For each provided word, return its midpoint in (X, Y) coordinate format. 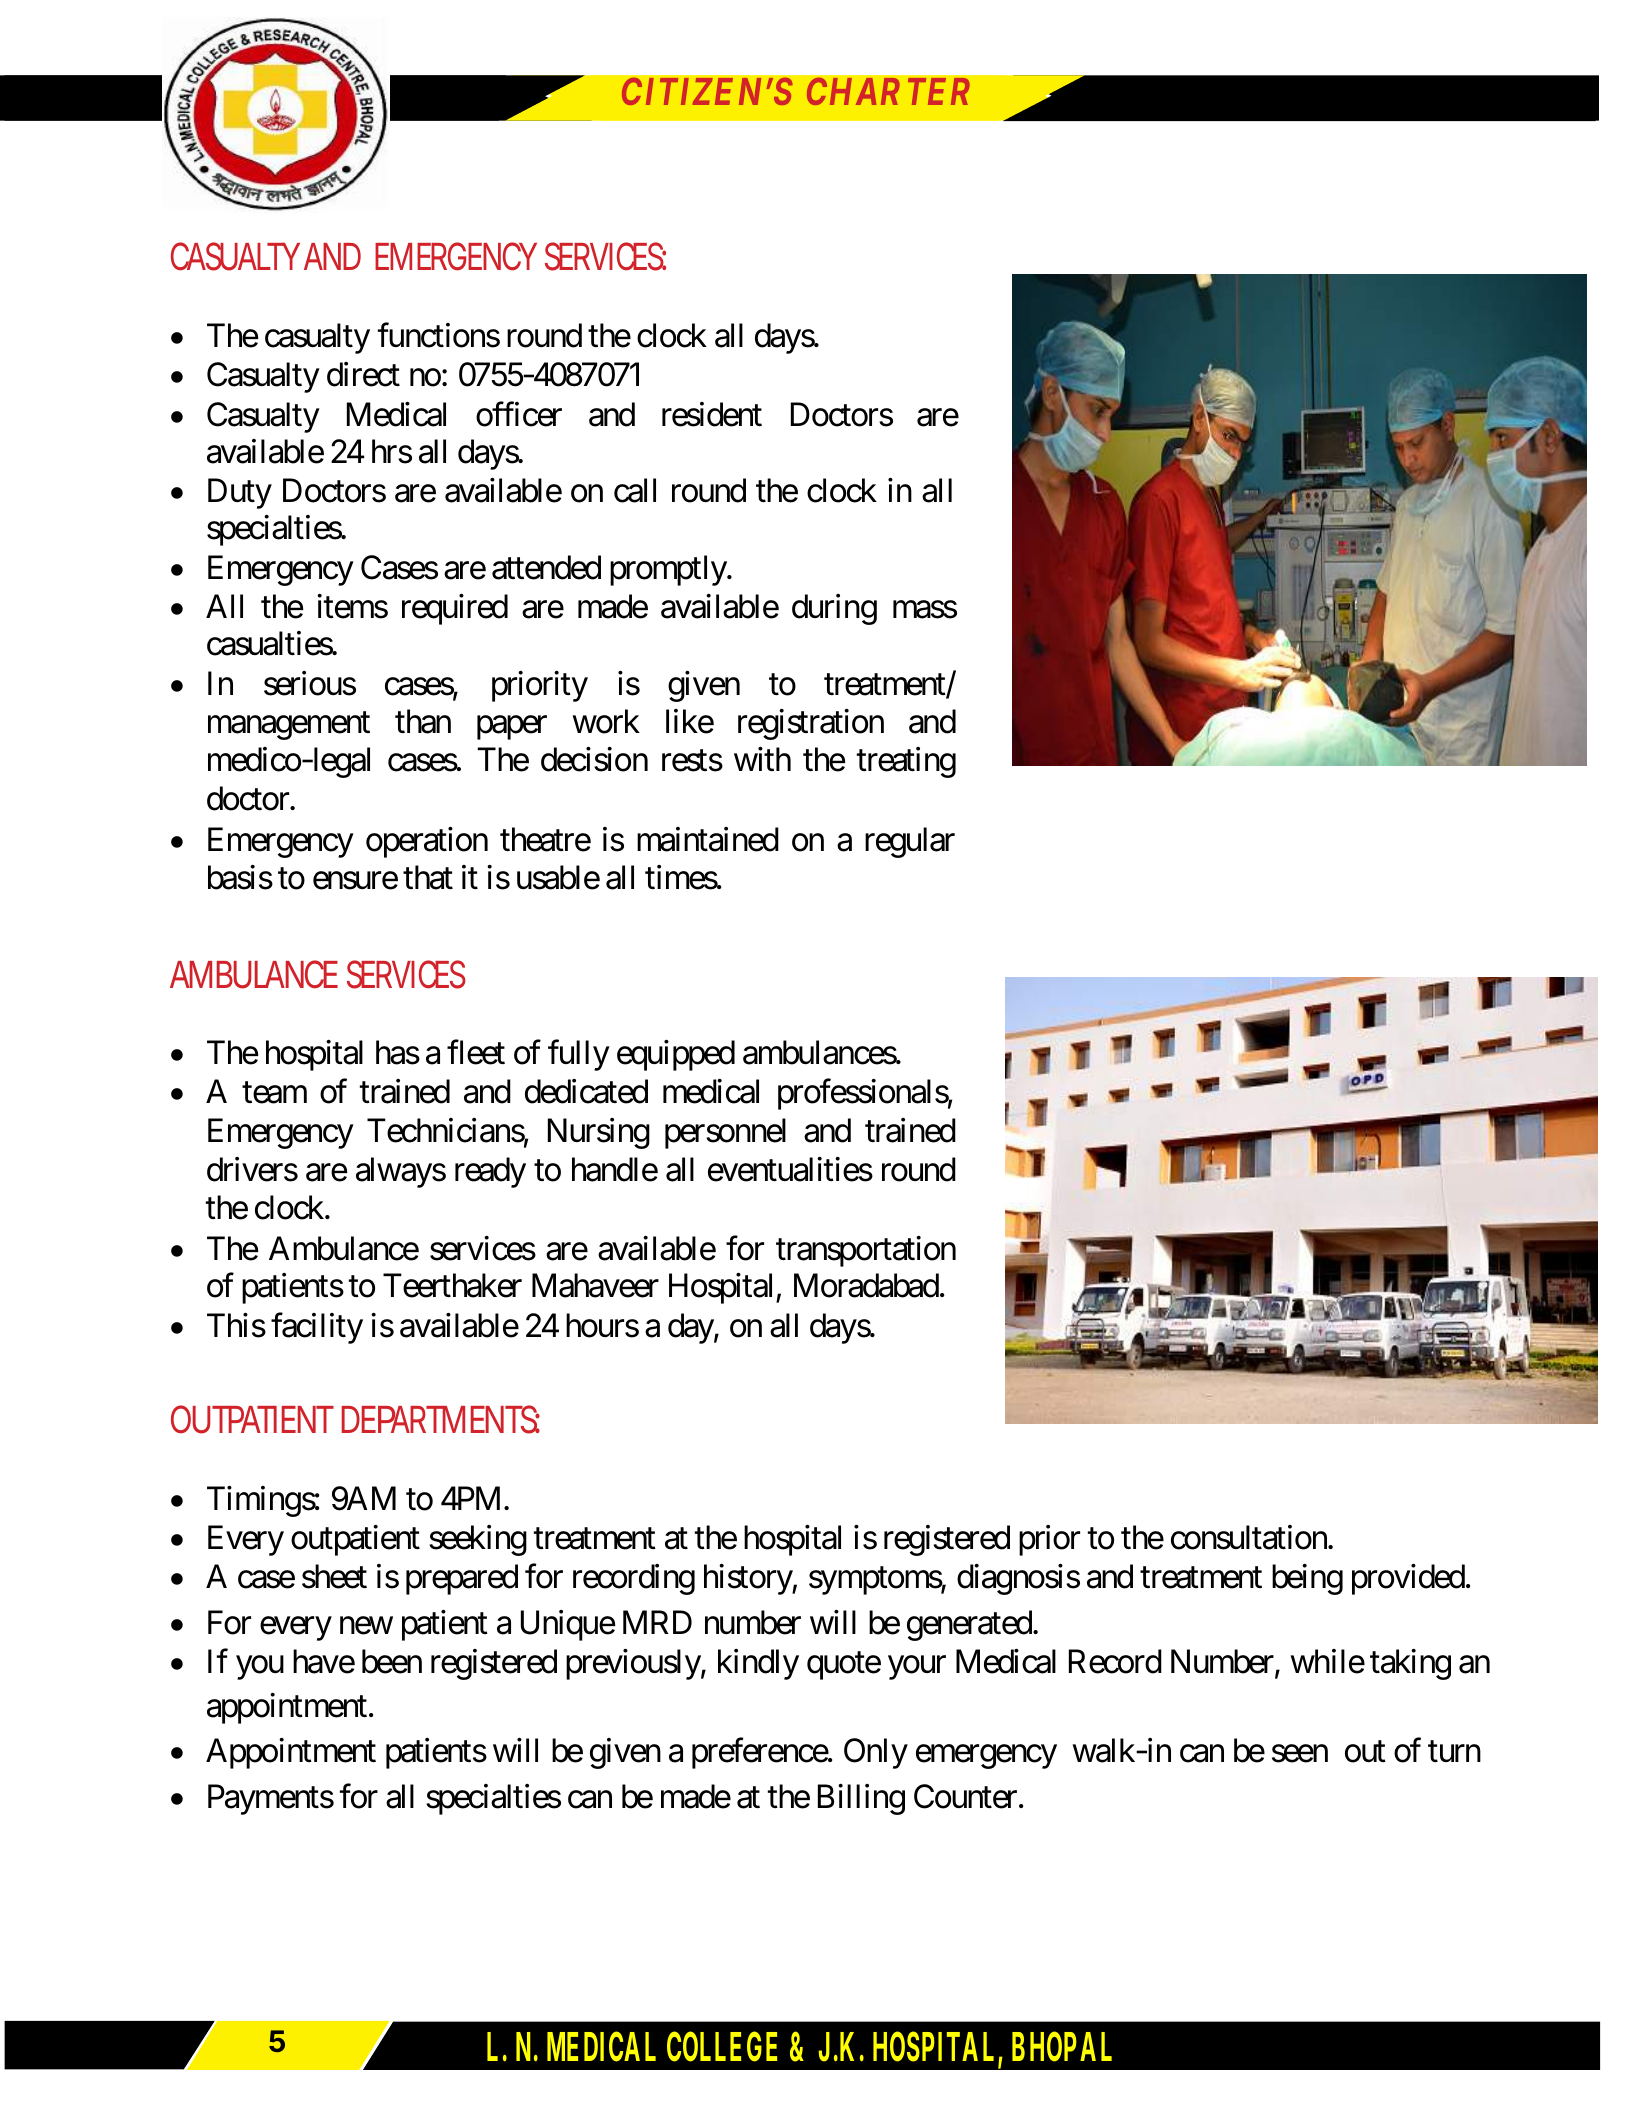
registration (811, 724)
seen (1300, 1754)
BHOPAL (1062, 2046)
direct (363, 374)
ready (490, 1172)
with (762, 759)
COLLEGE (722, 2046)
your (917, 1668)
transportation (866, 1251)
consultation (1250, 1537)
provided (1408, 1579)
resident (712, 414)
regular (910, 842)
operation (427, 842)
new (366, 1626)
